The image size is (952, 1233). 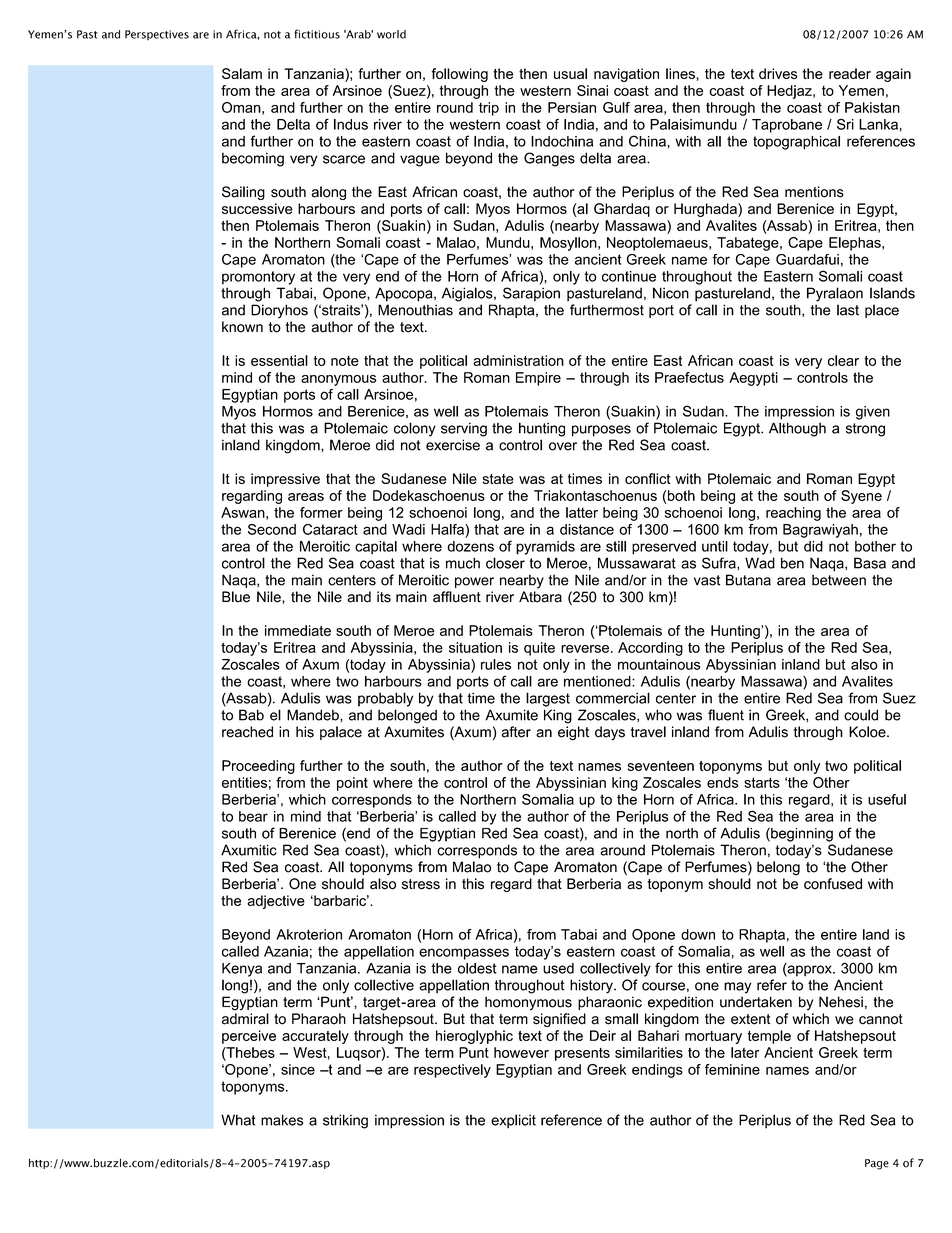 What do you see at coordinates (236, 597) in the screenshot?
I see `Blue` at bounding box center [236, 597].
